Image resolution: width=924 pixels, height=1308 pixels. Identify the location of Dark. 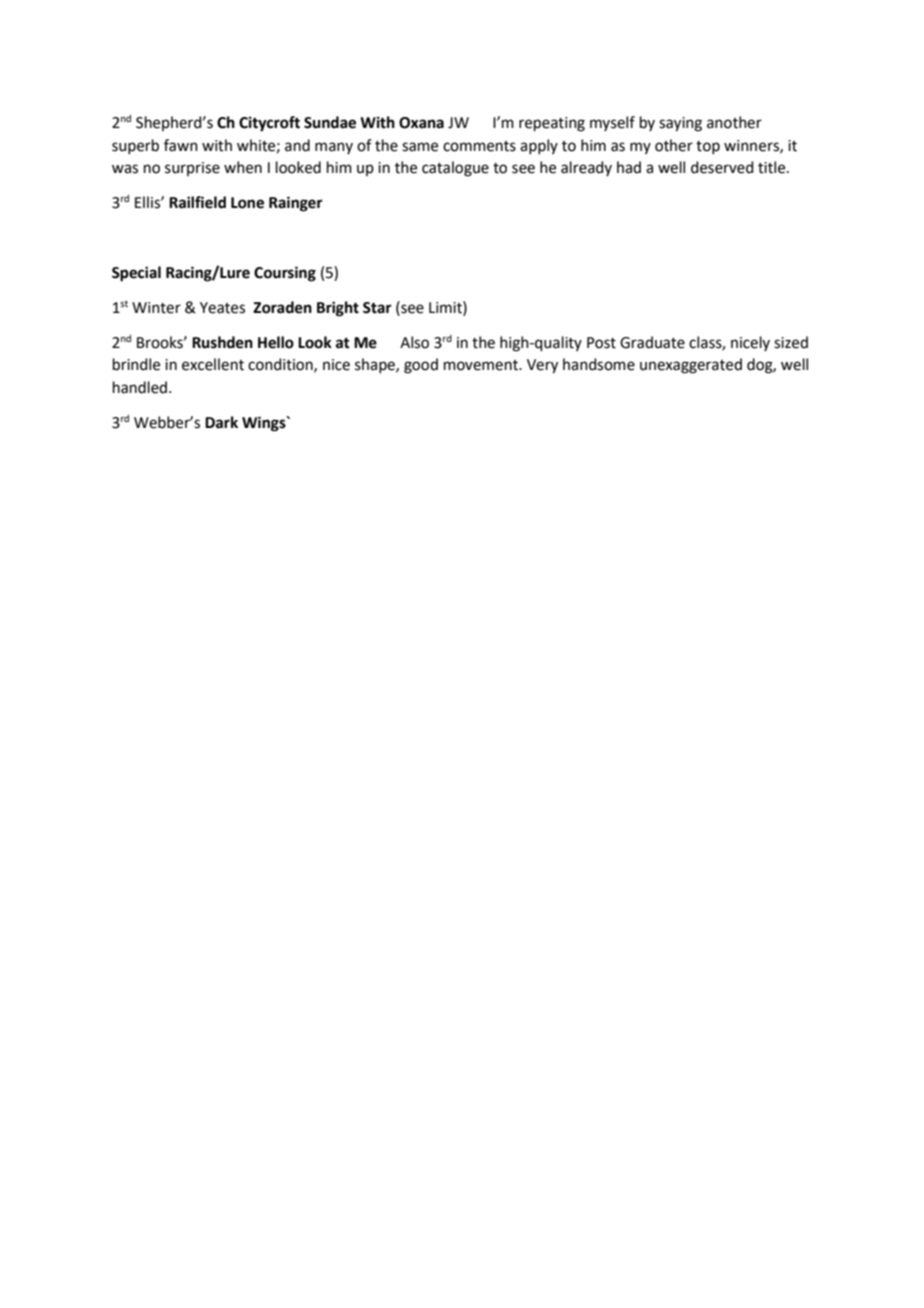
(221, 422).
